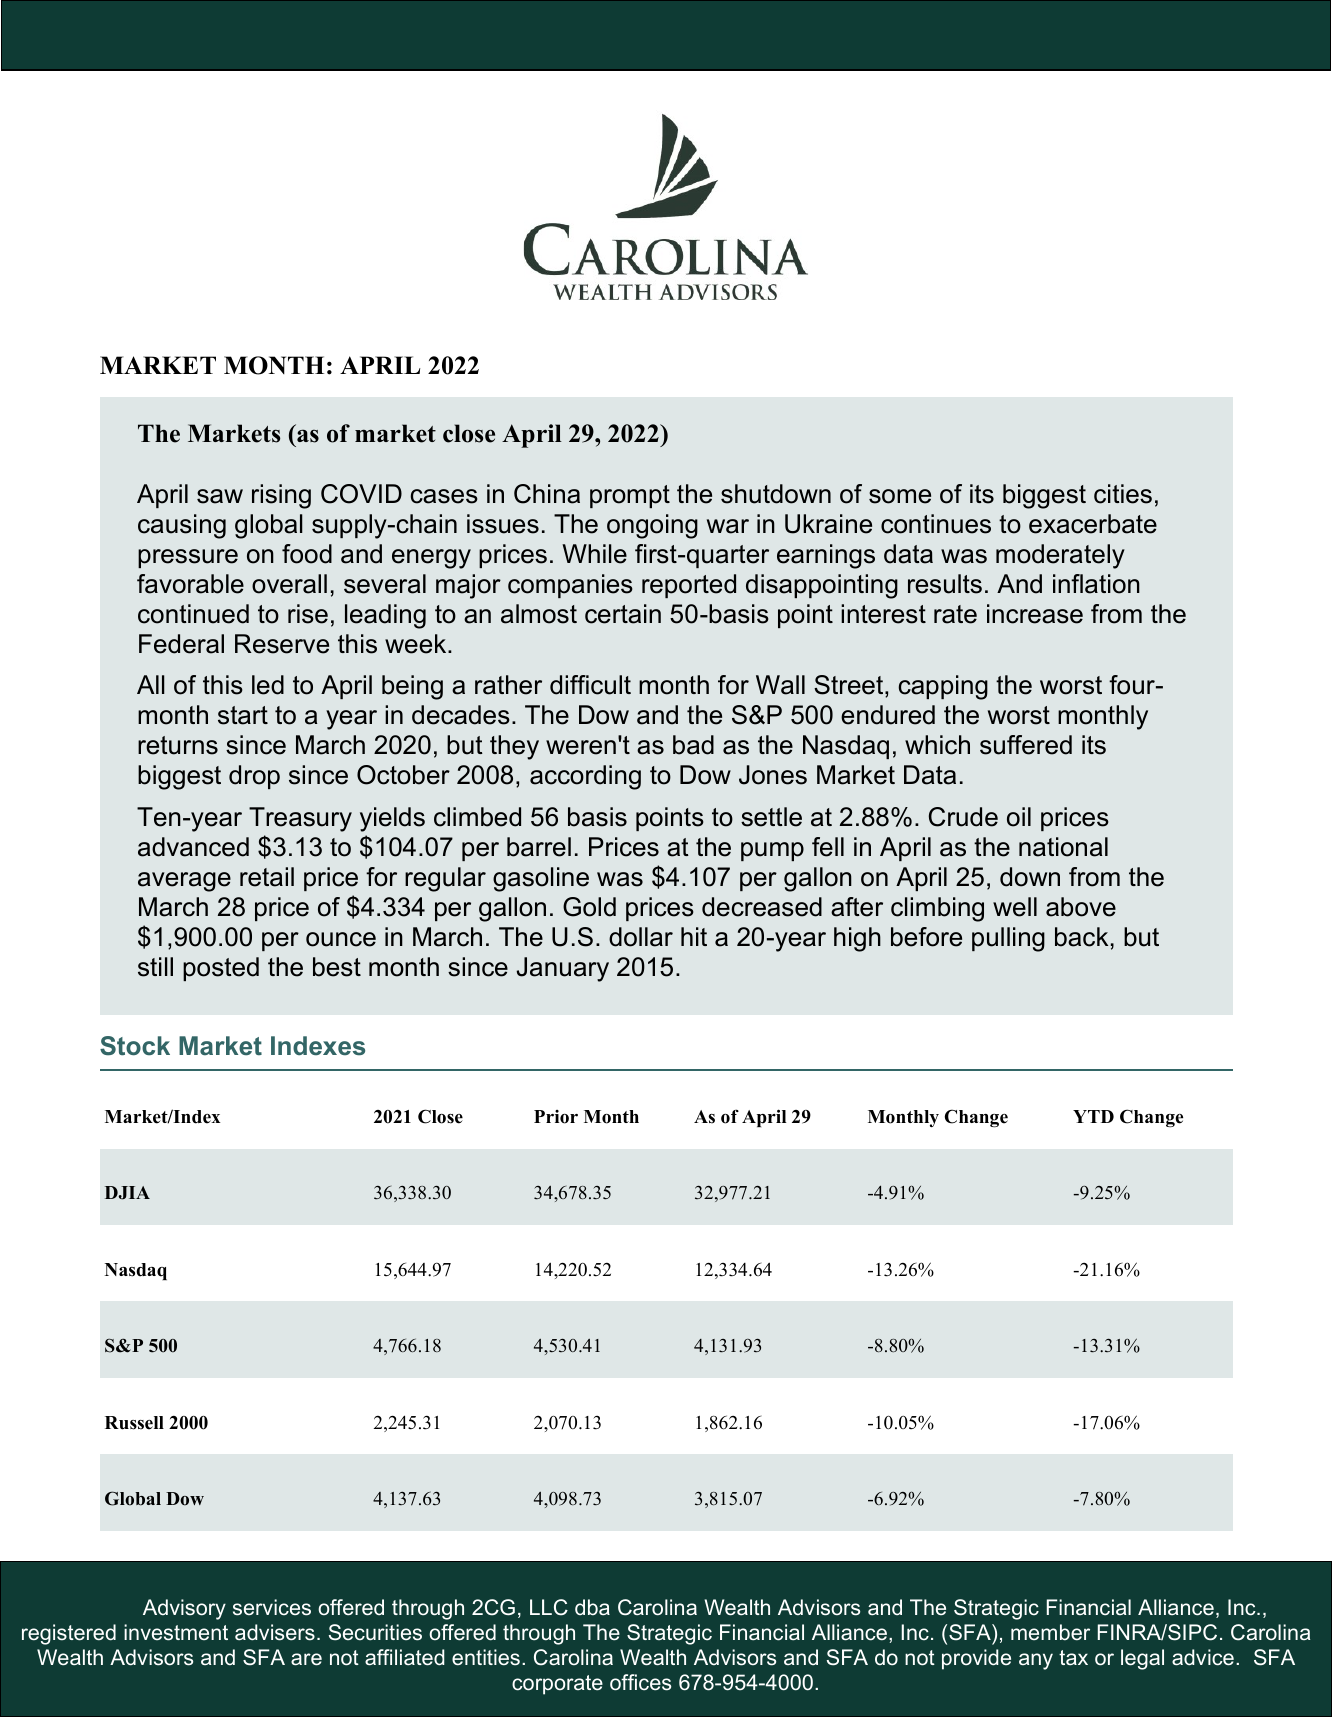  I want to click on investment, so click(176, 1632).
